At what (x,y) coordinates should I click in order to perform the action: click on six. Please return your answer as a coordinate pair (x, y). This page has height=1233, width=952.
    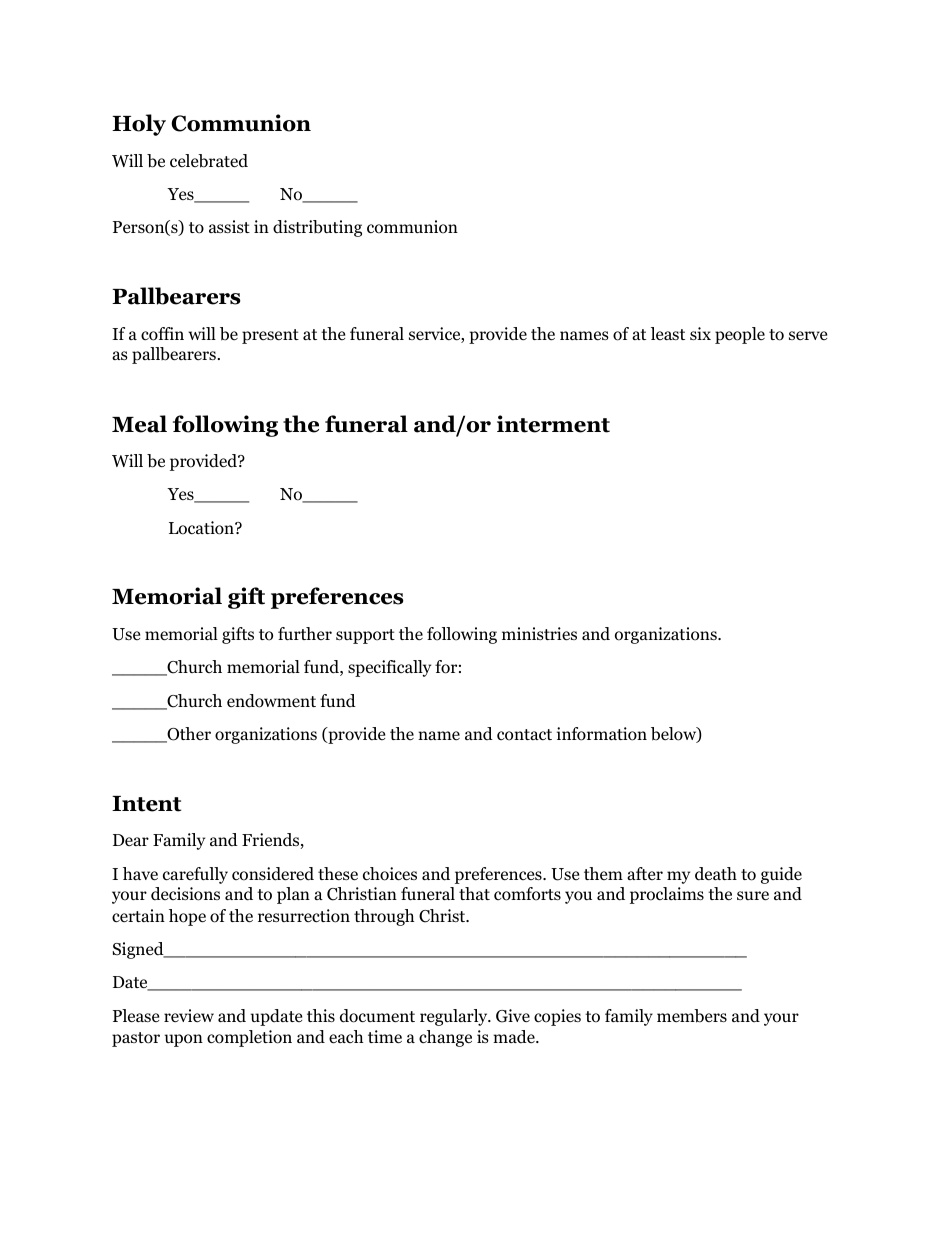
    Looking at the image, I should click on (700, 333).
